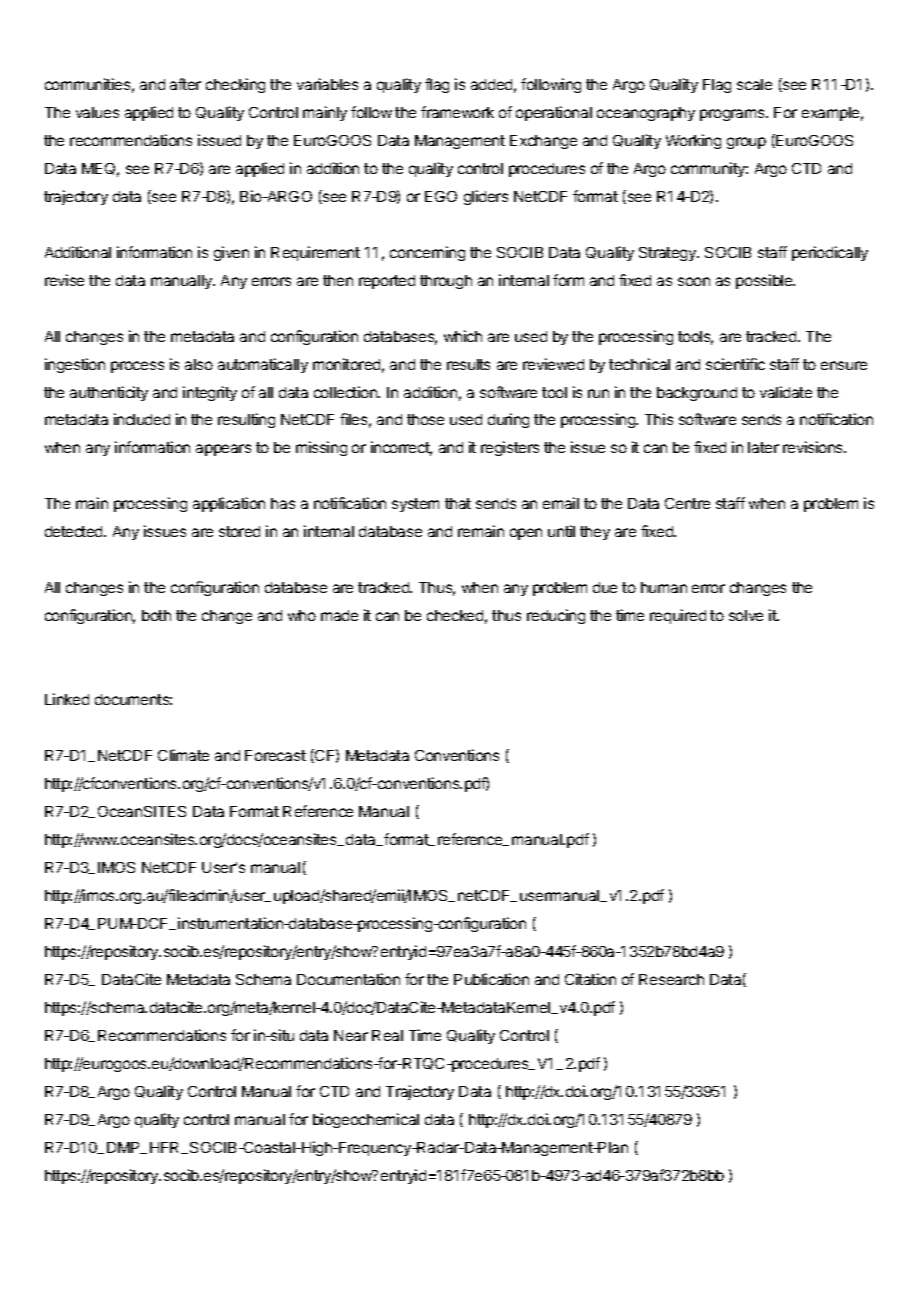 The image size is (924, 1308). Describe the element at coordinates (556, 616) in the screenshot. I see `reducing` at that location.
